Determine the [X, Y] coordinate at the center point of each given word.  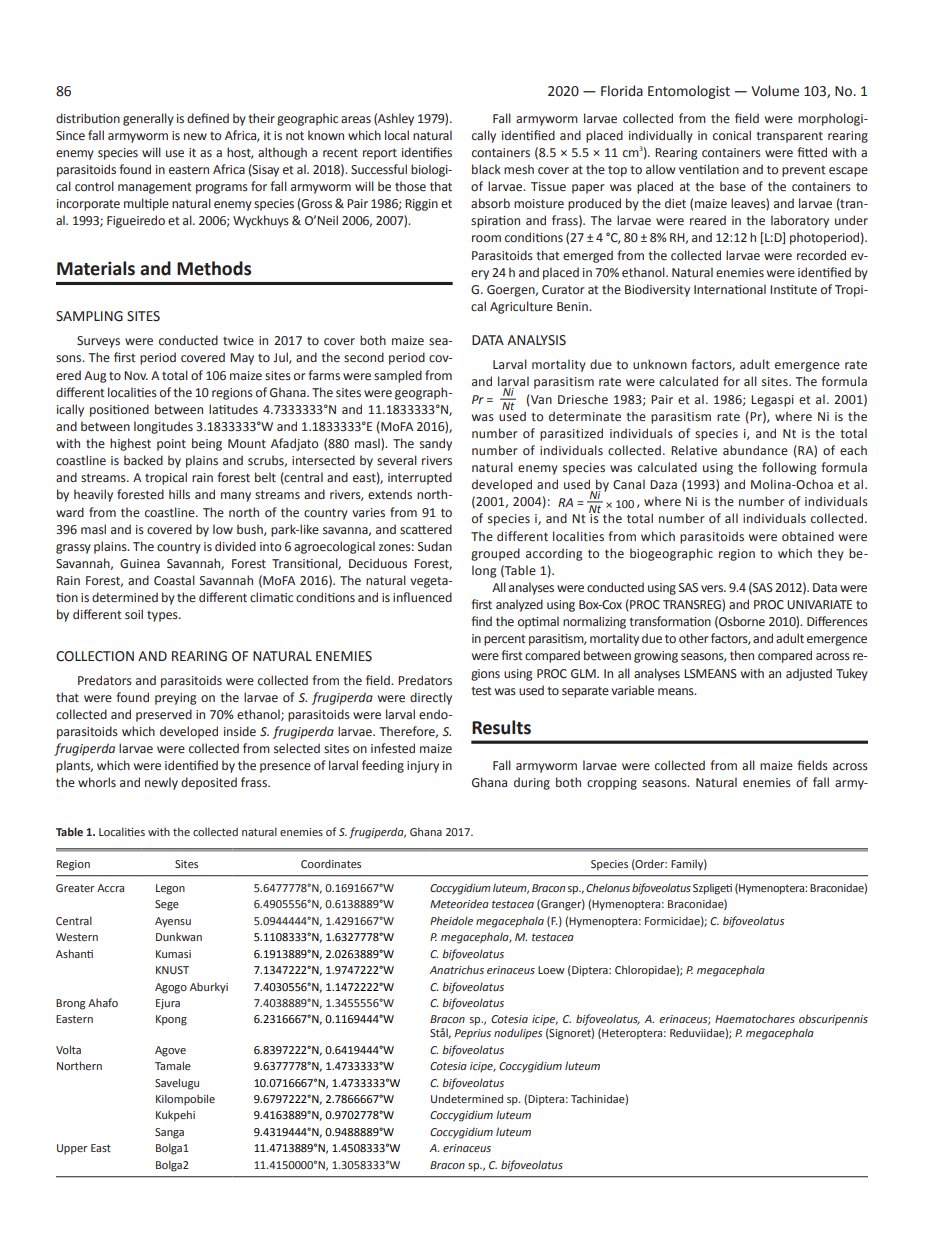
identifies [427, 152]
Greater [75, 888]
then [742, 655]
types [163, 616]
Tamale [173, 1065]
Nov [136, 375]
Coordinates [331, 863]
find [481, 621]
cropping [612, 784]
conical [732, 135]
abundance [755, 450]
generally [148, 119]
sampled [398, 376]
